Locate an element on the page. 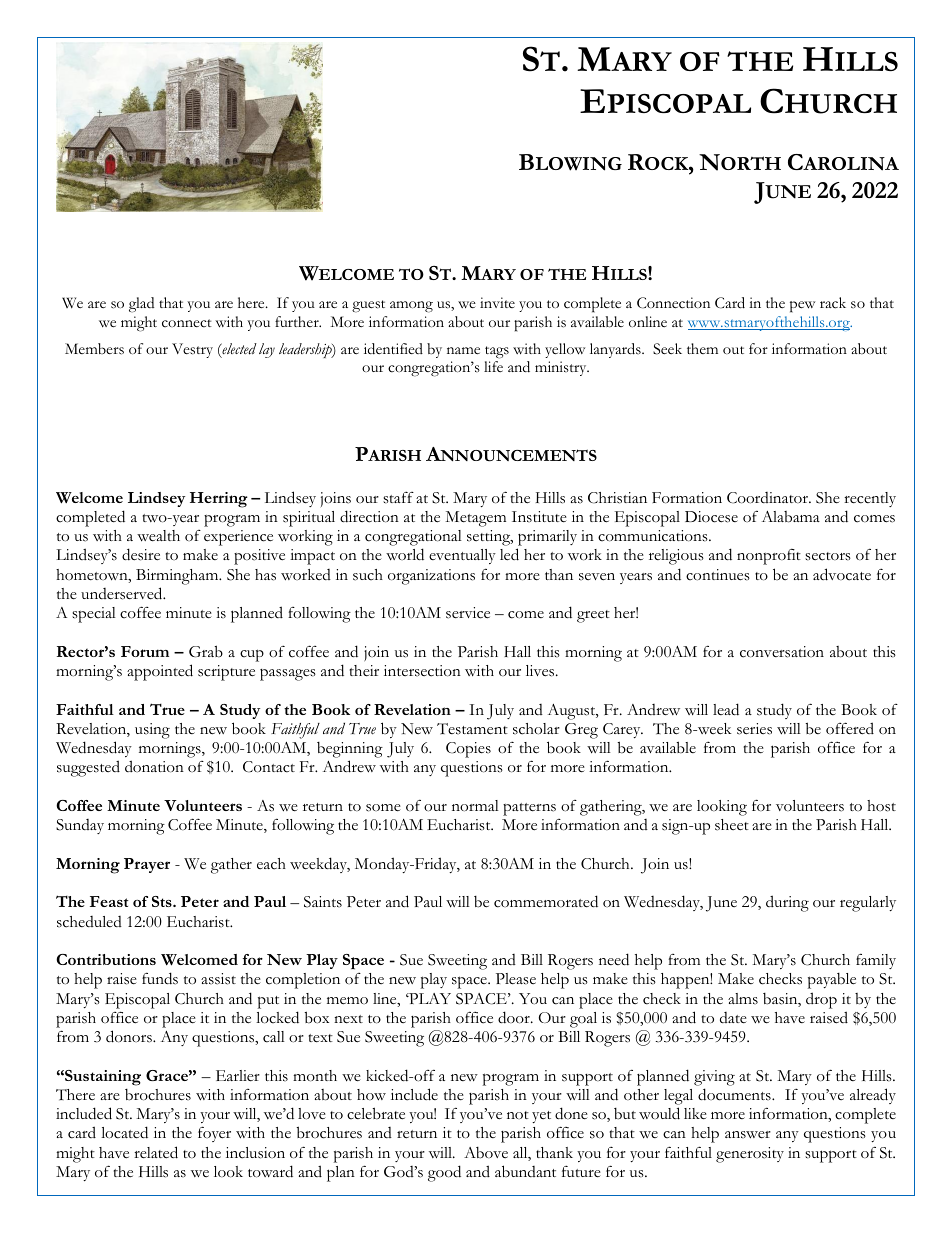  service is located at coordinates (468, 613).
